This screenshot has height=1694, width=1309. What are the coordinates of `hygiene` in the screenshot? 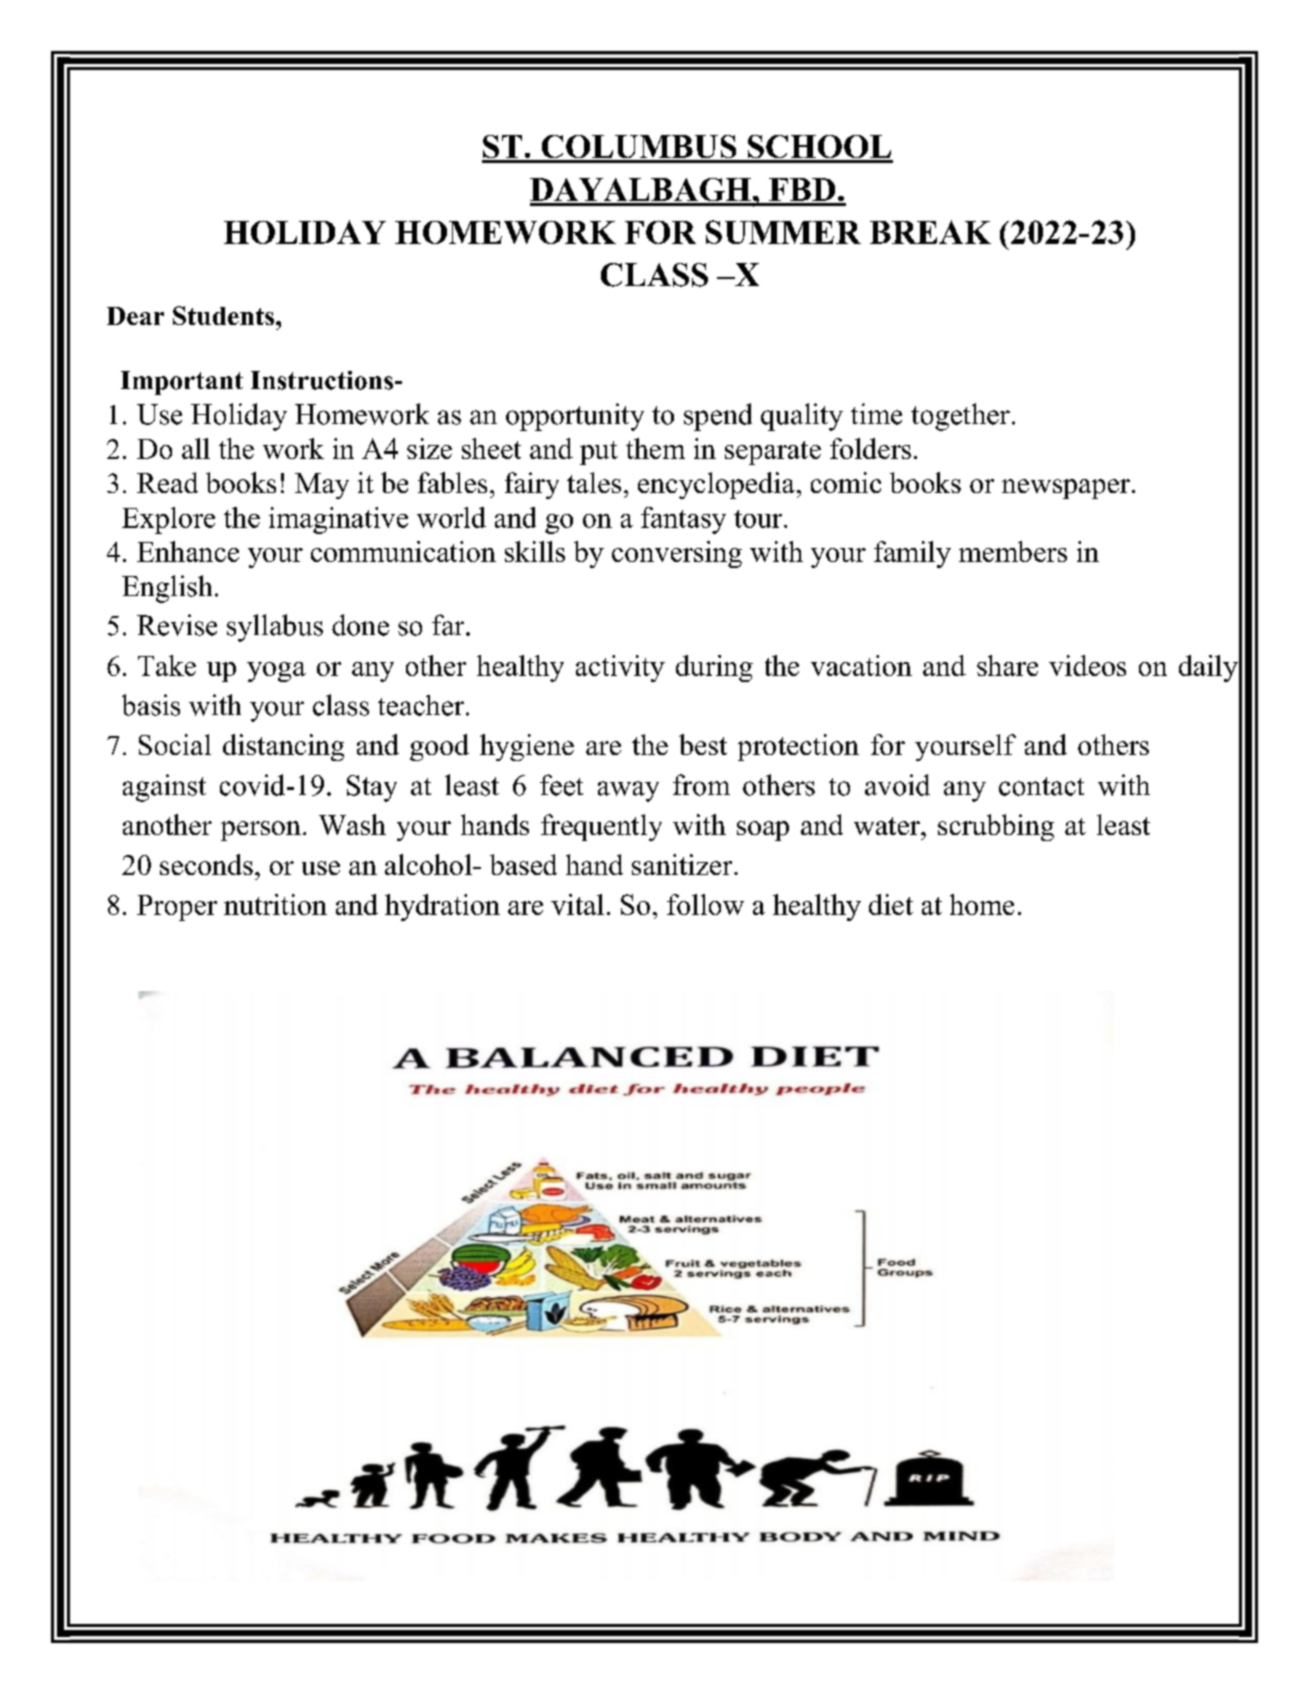 It's located at (527, 747).
